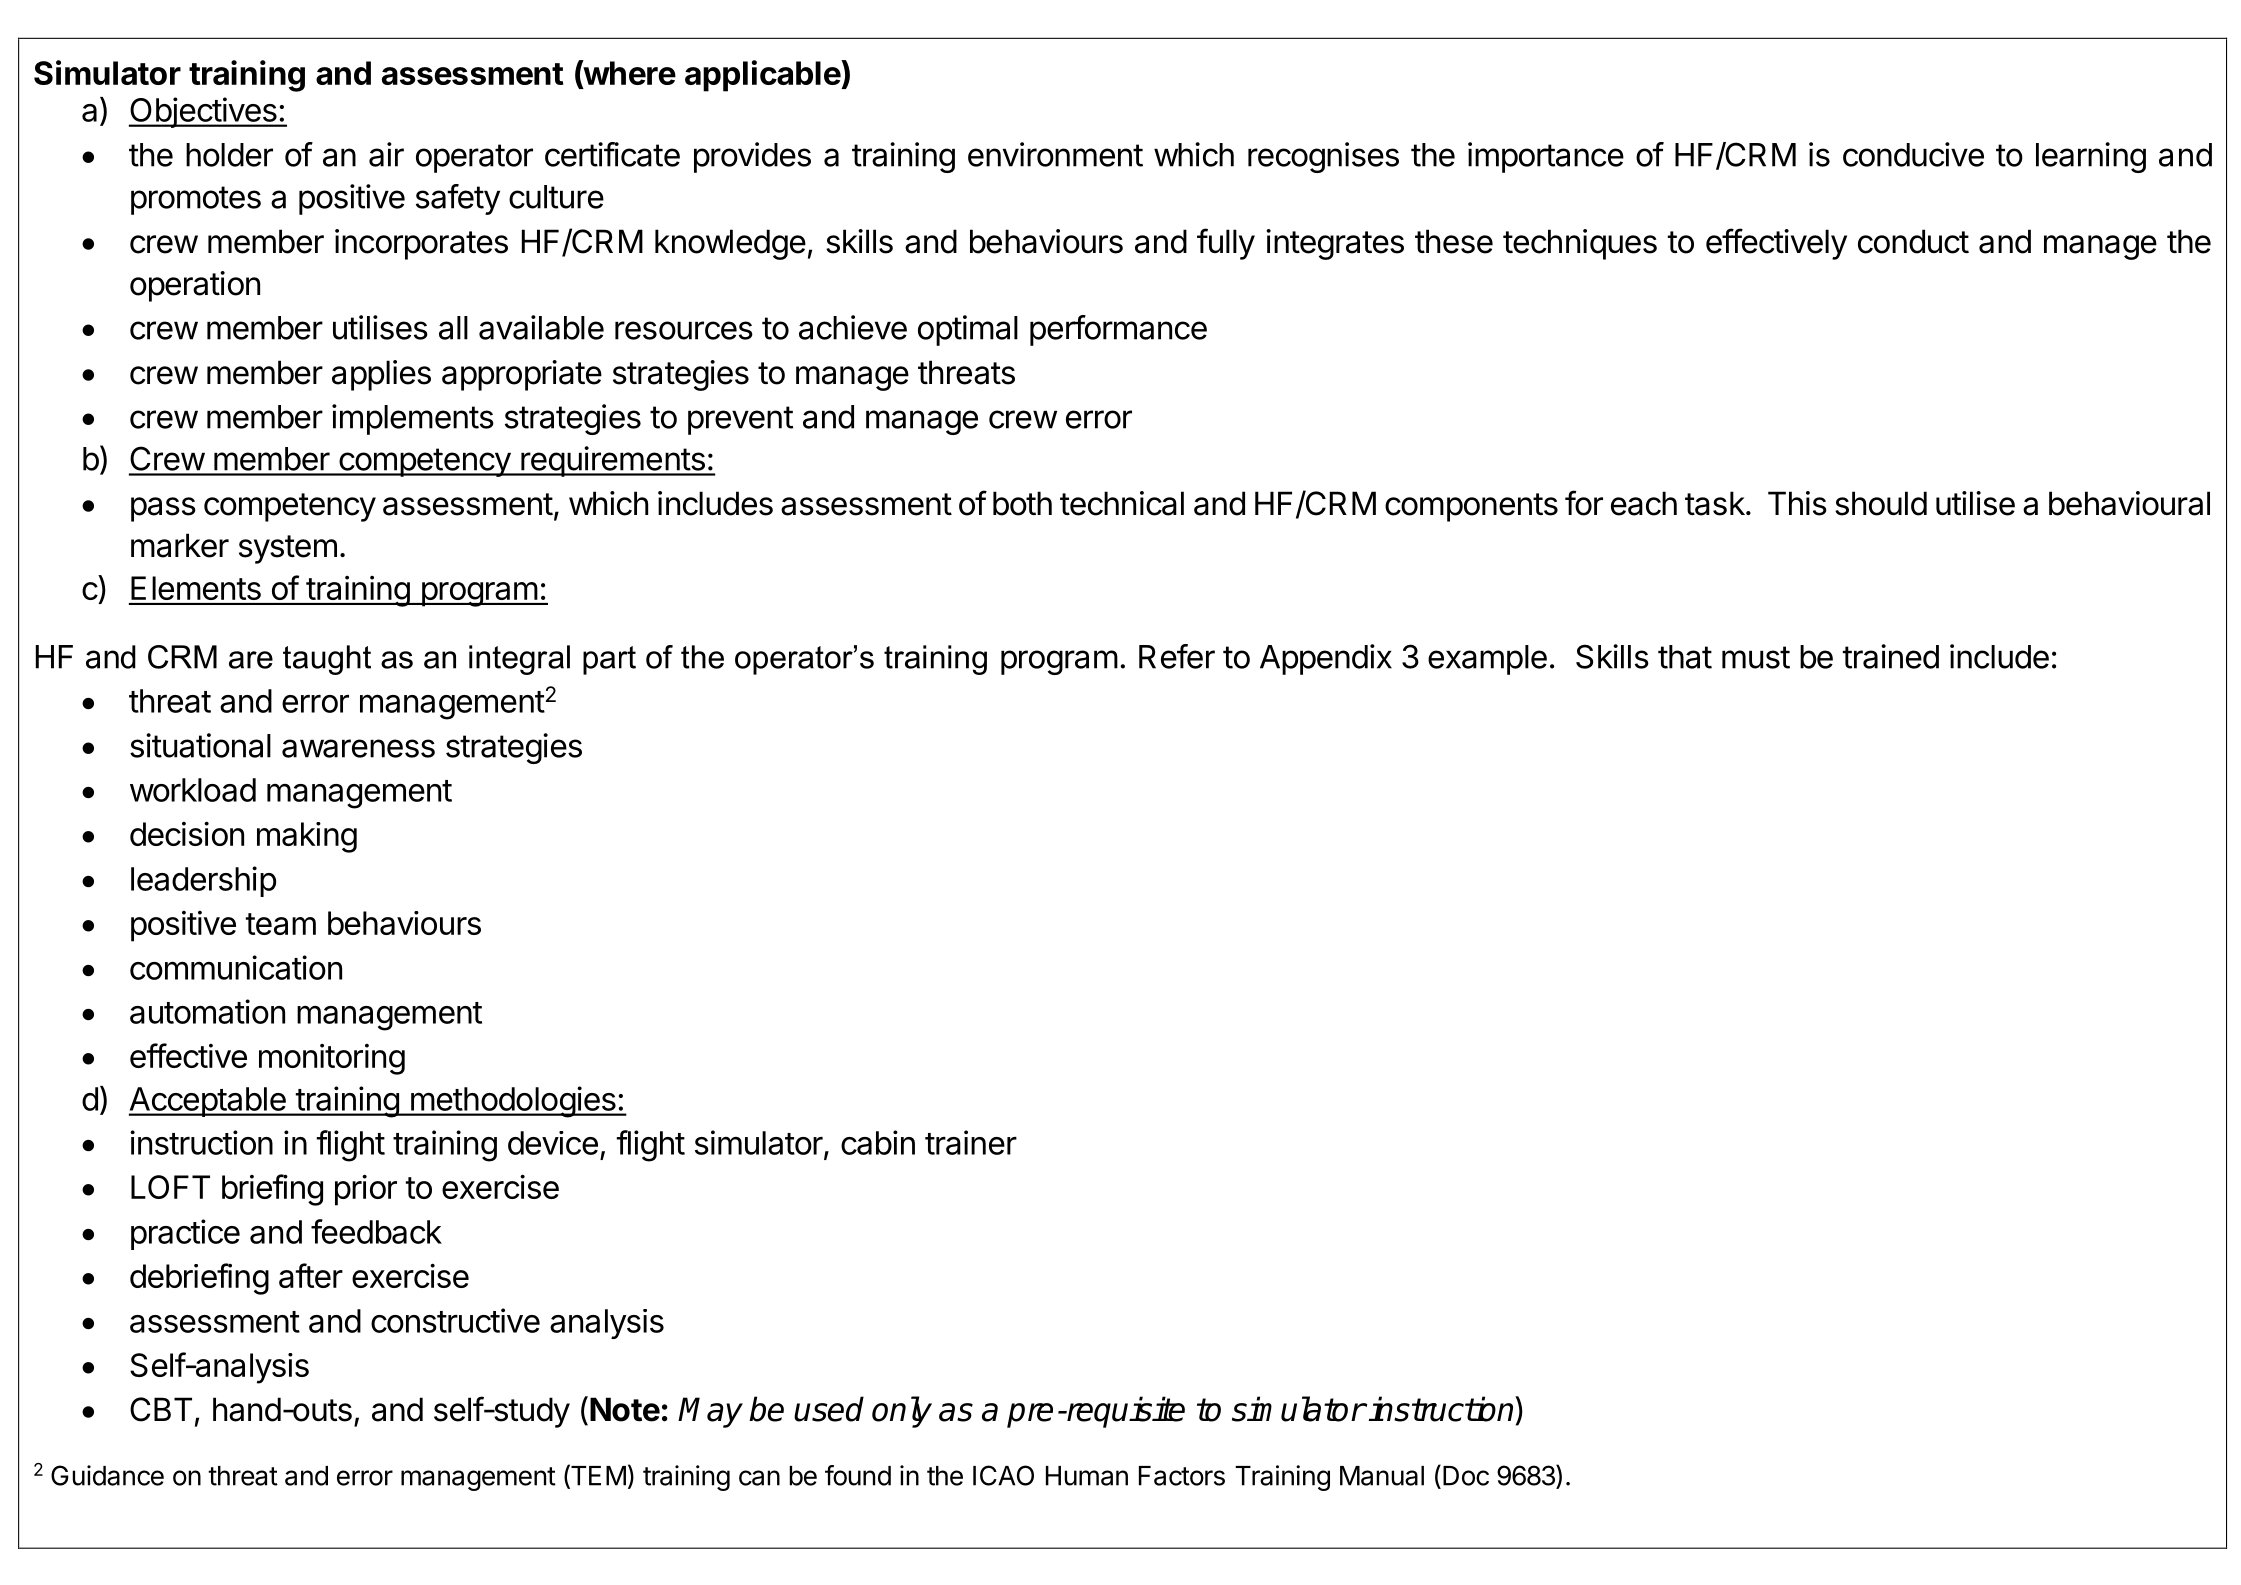 This screenshot has width=2241, height=1585. Describe the element at coordinates (1122, 503) in the screenshot. I see `technical` at that location.
